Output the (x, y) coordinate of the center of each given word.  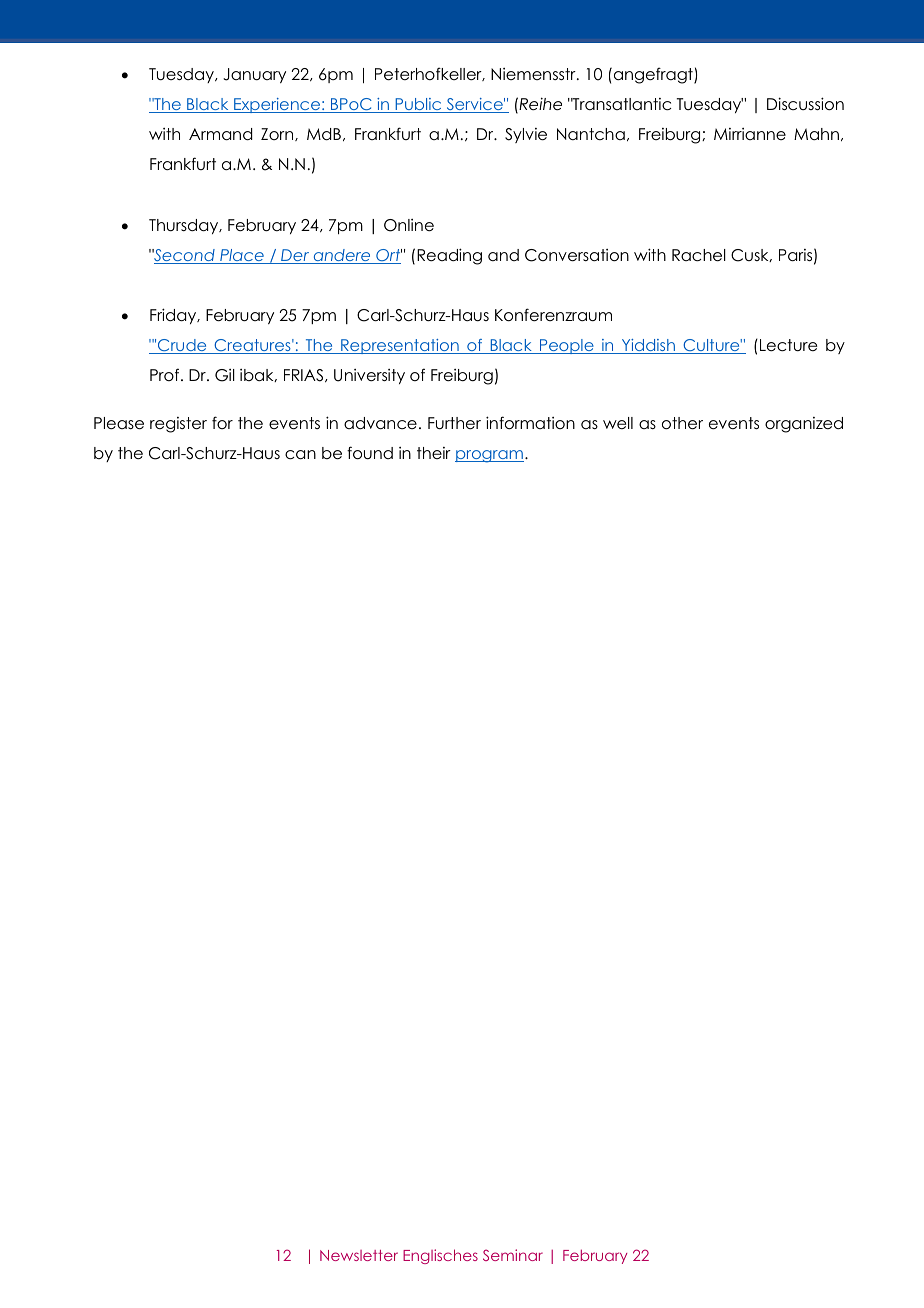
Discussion (805, 104)
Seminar (513, 1255)
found (370, 453)
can (300, 455)
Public (418, 105)
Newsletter (359, 1255)
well (618, 423)
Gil (225, 375)
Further (454, 423)
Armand (220, 134)
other (682, 423)
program (489, 456)
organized (804, 425)
